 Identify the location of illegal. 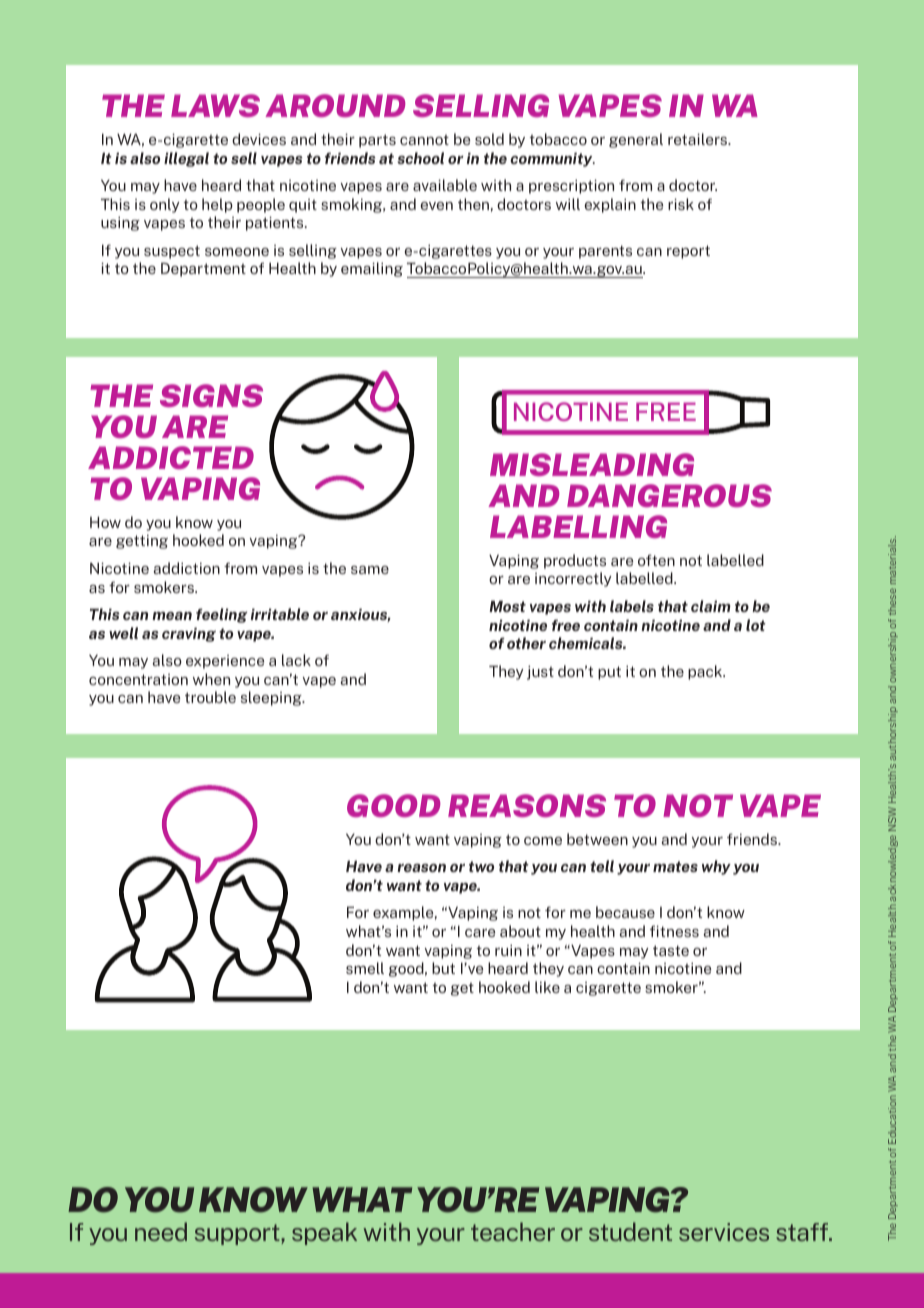
(186, 159).
